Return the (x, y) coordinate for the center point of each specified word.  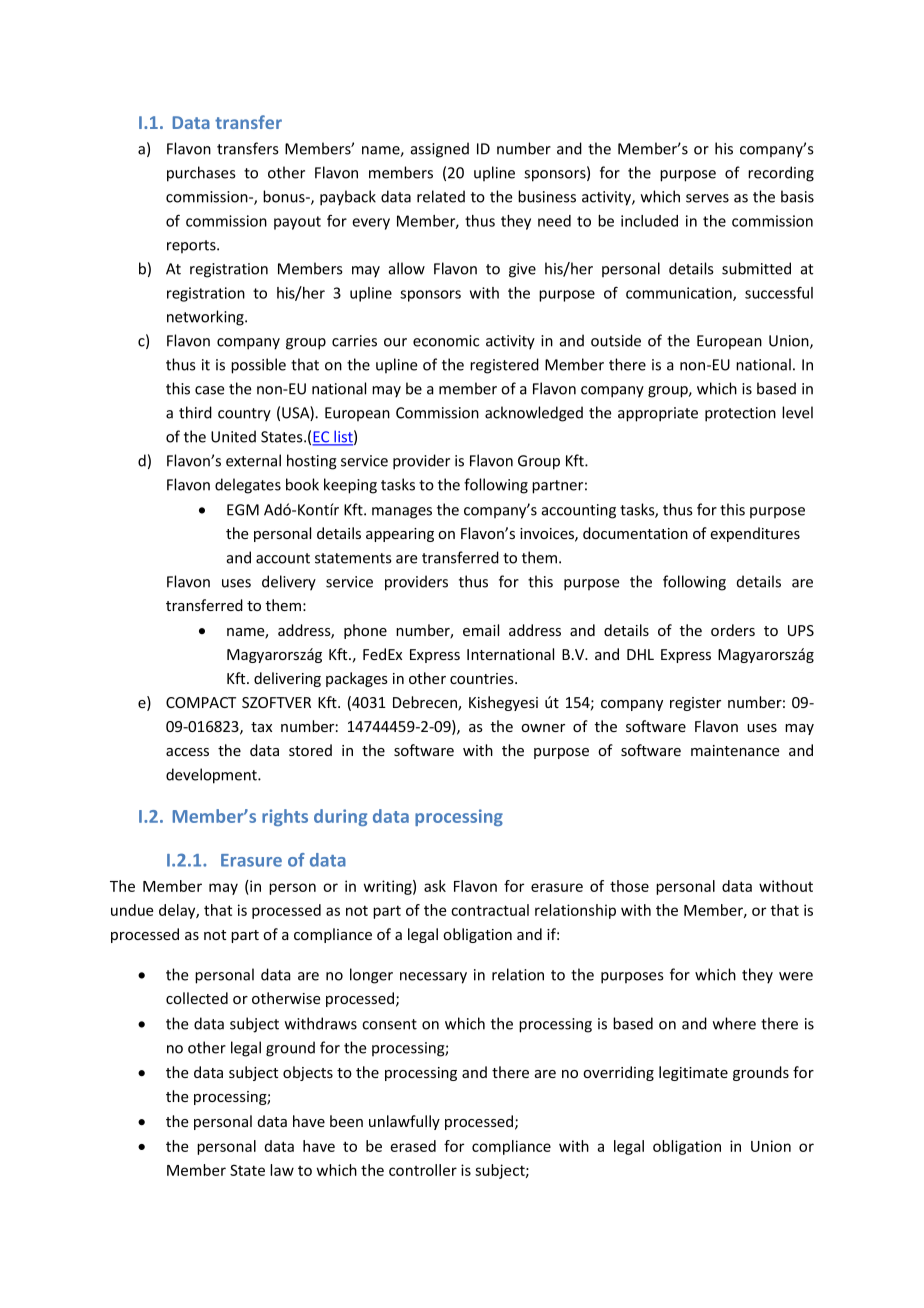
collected (197, 998)
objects (308, 1073)
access (187, 752)
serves (707, 198)
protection (740, 414)
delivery (289, 583)
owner (543, 728)
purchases (201, 174)
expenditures (755, 534)
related (441, 196)
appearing (400, 535)
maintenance (735, 750)
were (796, 976)
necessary (433, 978)
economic (446, 341)
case (210, 390)
